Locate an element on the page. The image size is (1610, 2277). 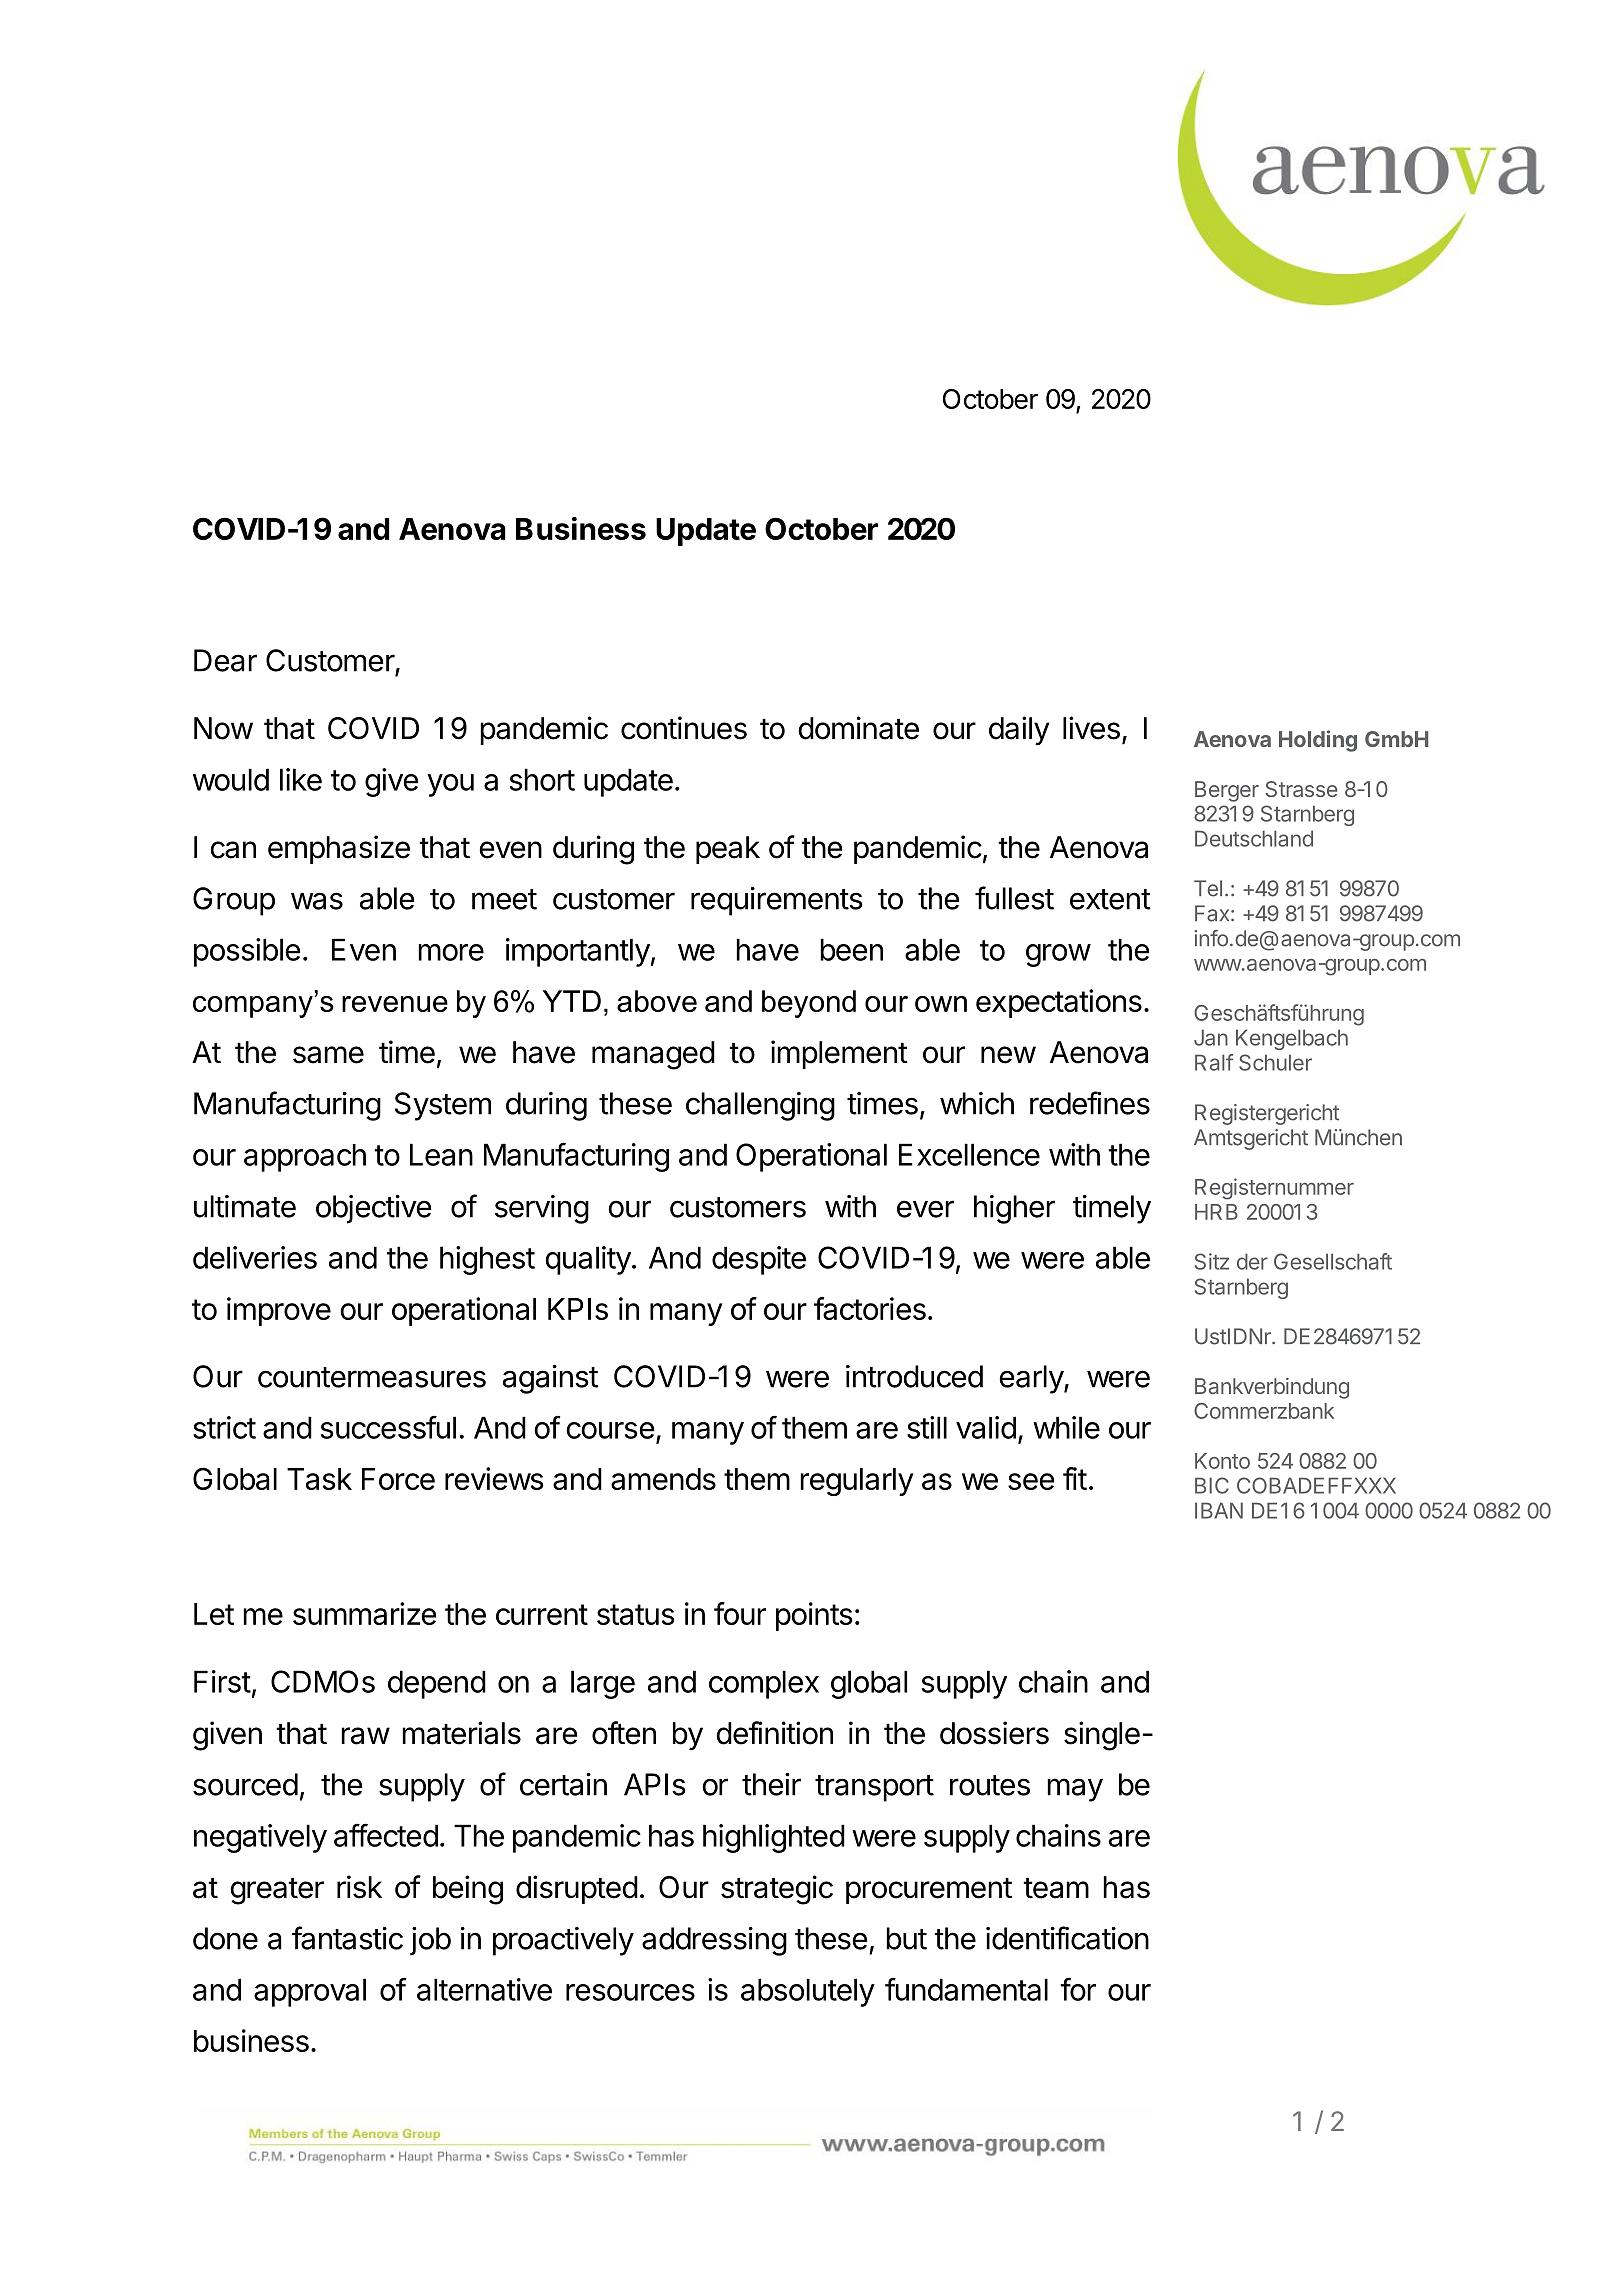
regularly is located at coordinates (857, 1482).
